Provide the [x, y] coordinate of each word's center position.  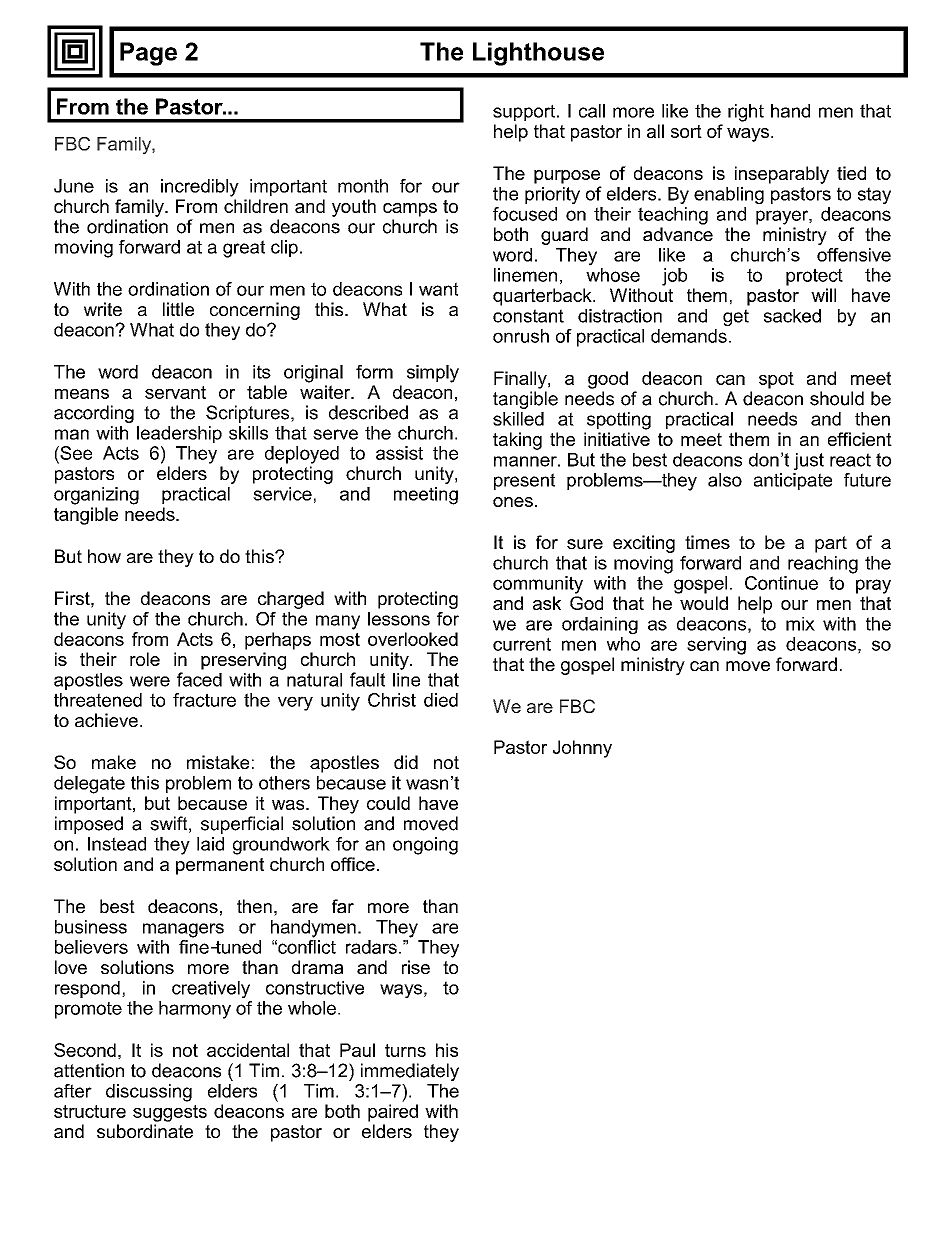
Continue [781, 583]
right [746, 113]
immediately [410, 1072]
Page [148, 54]
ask [547, 603]
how [104, 556]
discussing [149, 1093]
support [525, 112]
